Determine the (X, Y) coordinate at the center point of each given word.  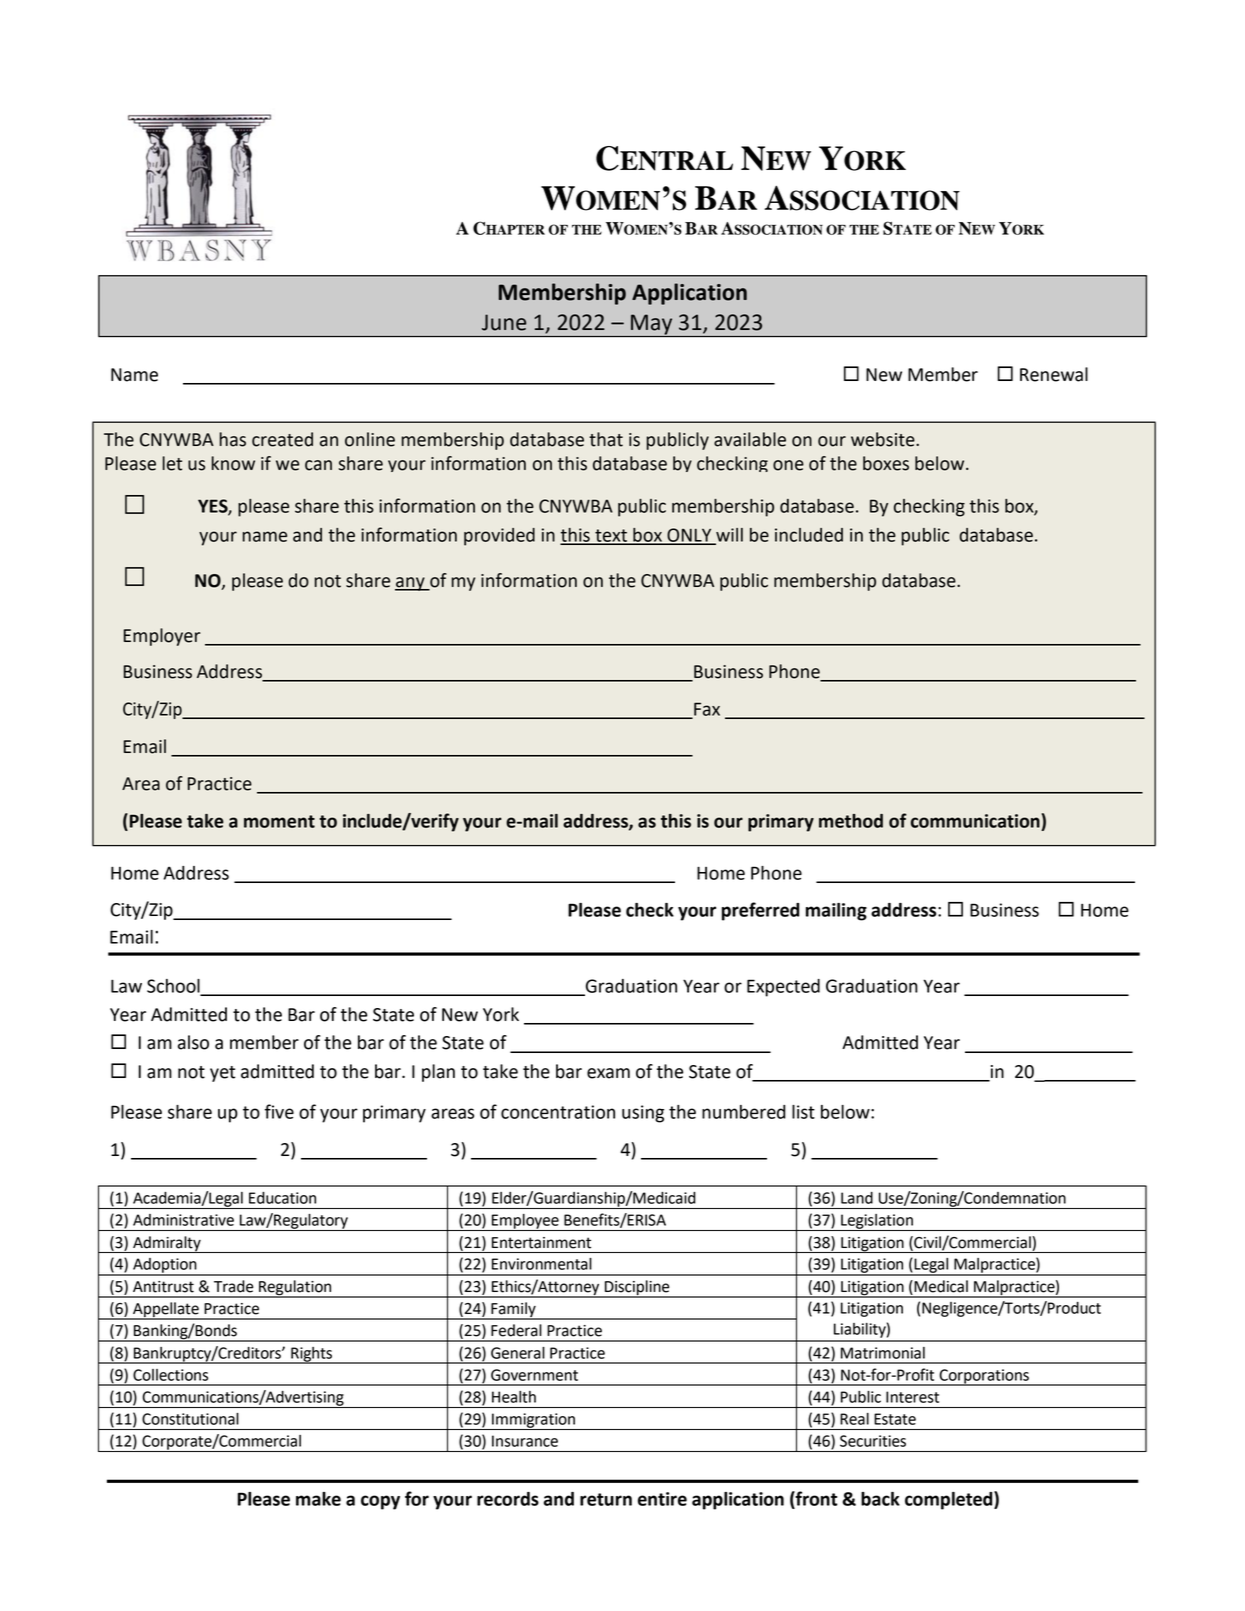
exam (608, 1073)
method (851, 821)
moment (279, 821)
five (279, 1111)
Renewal (1054, 374)
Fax (706, 710)
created (282, 439)
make (318, 1499)
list (803, 1112)
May (652, 325)
